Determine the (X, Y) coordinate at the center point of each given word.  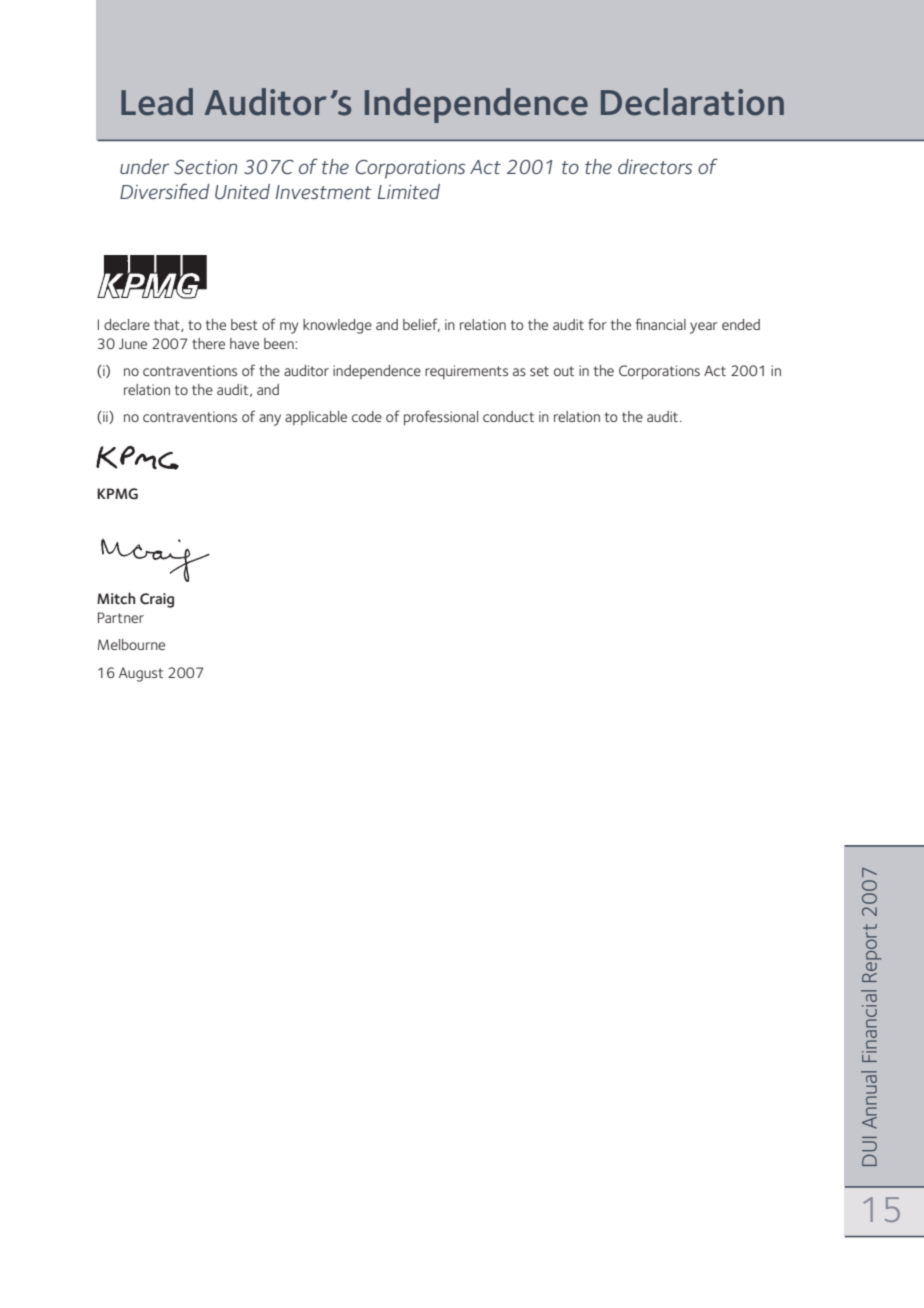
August (141, 674)
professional (441, 418)
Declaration (692, 102)
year (704, 328)
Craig (157, 600)
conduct (508, 416)
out (564, 371)
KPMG (117, 494)
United (242, 191)
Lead (157, 102)
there (208, 343)
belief (421, 325)
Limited (409, 191)
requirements (466, 372)
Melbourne (131, 644)
